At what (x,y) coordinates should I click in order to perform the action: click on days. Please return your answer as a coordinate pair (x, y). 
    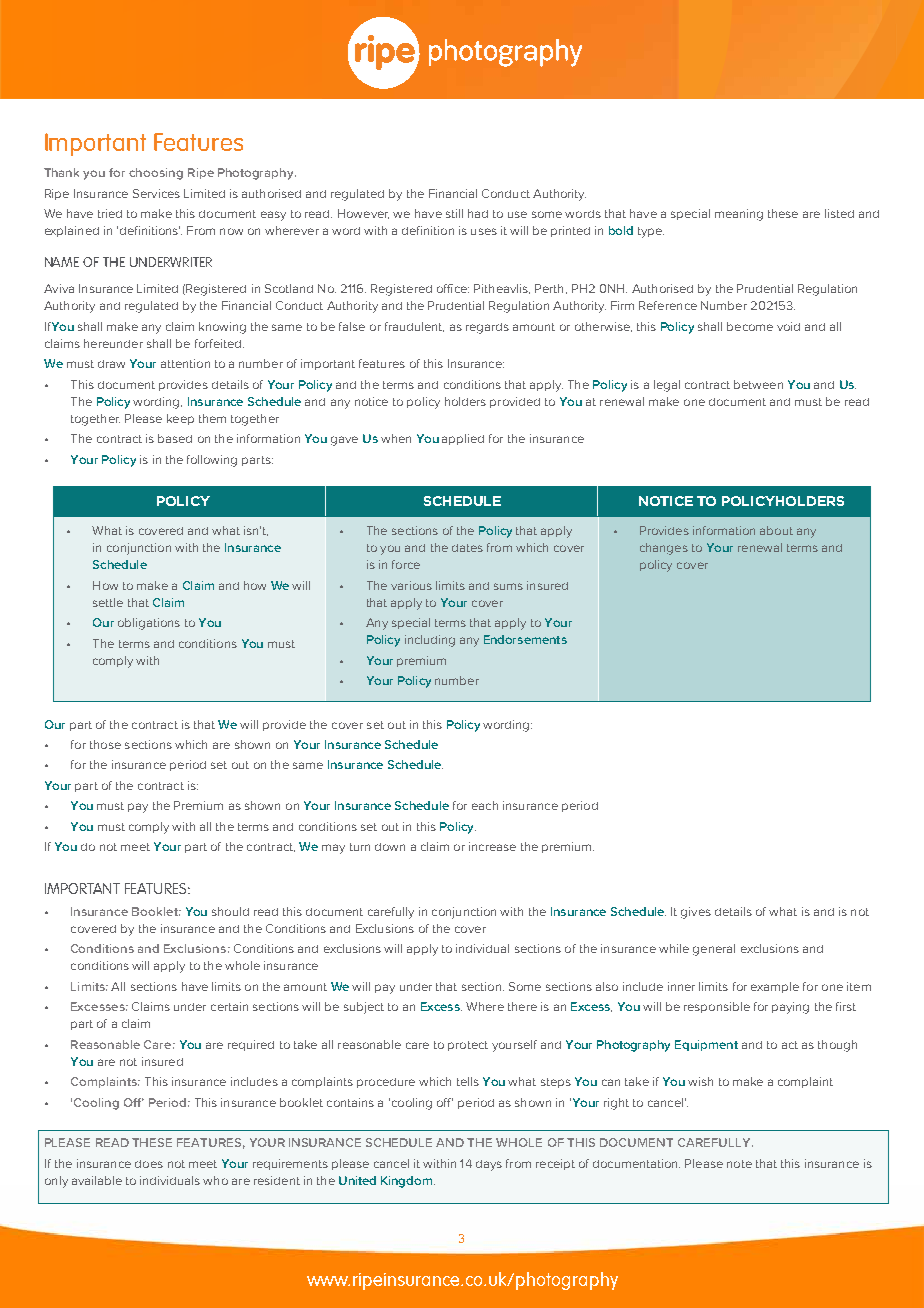
    Looking at the image, I should click on (489, 1165).
